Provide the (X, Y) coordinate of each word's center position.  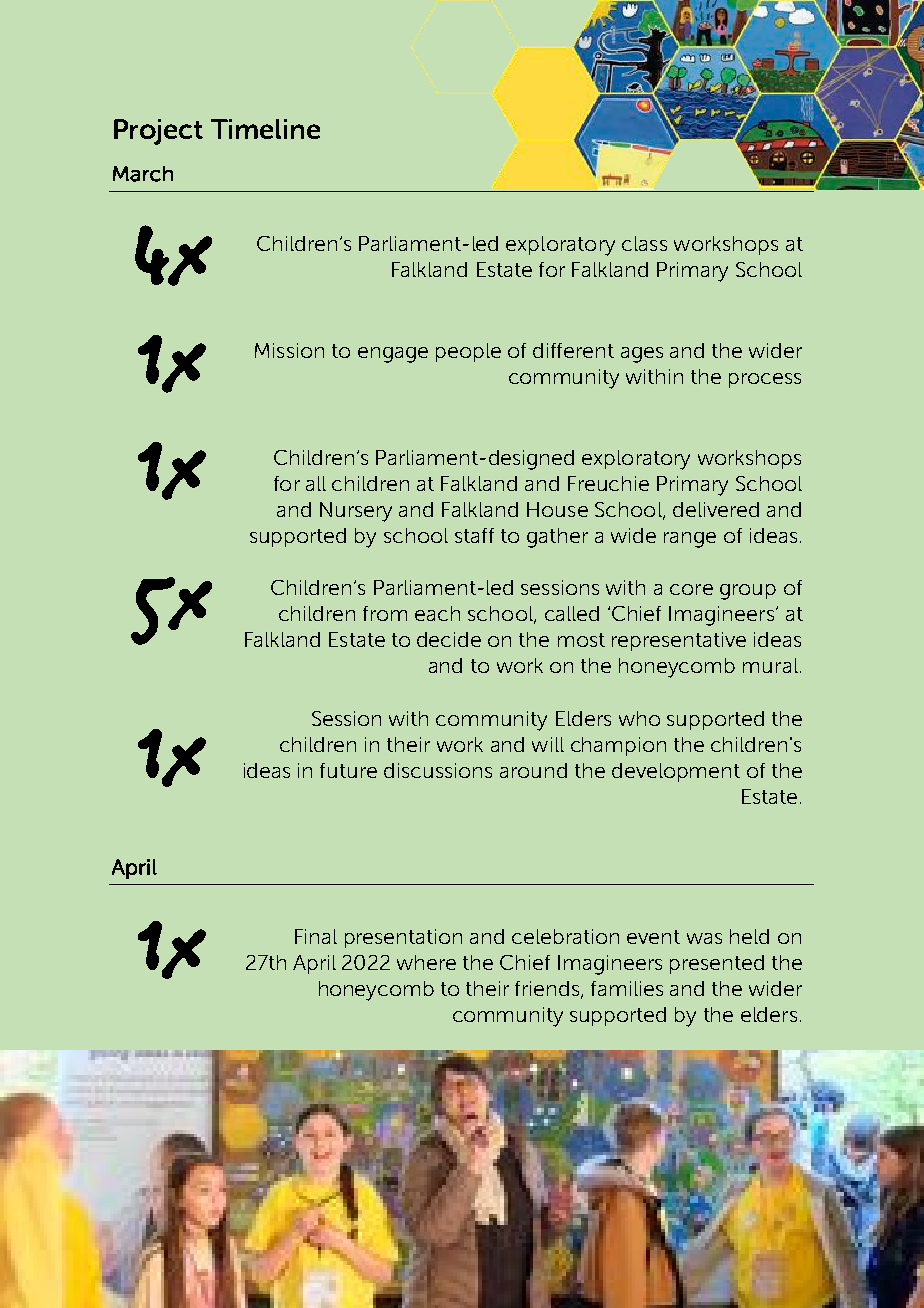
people (468, 352)
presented (717, 964)
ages (642, 355)
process (765, 380)
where (426, 962)
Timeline (265, 129)
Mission (289, 350)
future (348, 770)
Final (316, 936)
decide (449, 639)
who (639, 718)
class (644, 243)
